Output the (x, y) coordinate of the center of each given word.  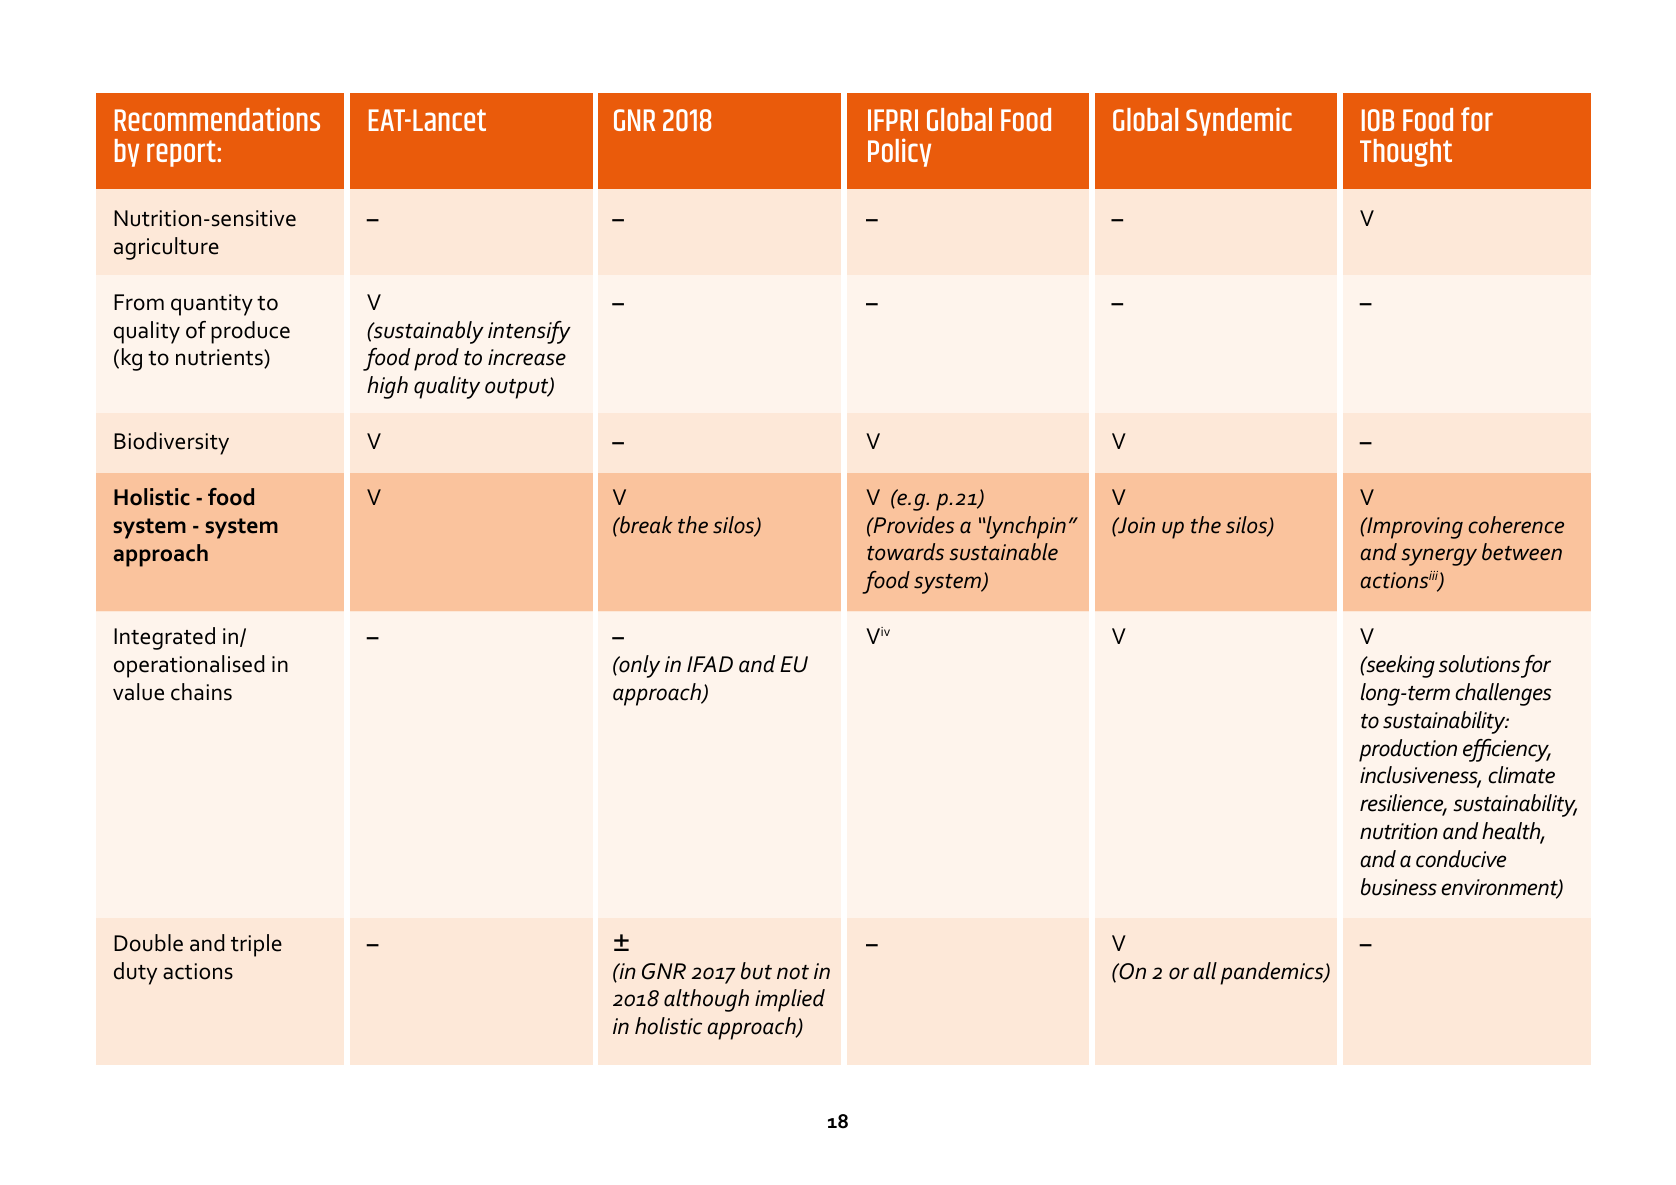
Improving (1414, 528)
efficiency (1507, 750)
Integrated (164, 638)
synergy (1439, 557)
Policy (899, 152)
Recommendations (217, 119)
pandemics (1273, 973)
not (793, 972)
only (638, 666)
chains (201, 692)
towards (905, 552)
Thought (1406, 153)
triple (256, 945)
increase (527, 357)
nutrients (220, 358)
